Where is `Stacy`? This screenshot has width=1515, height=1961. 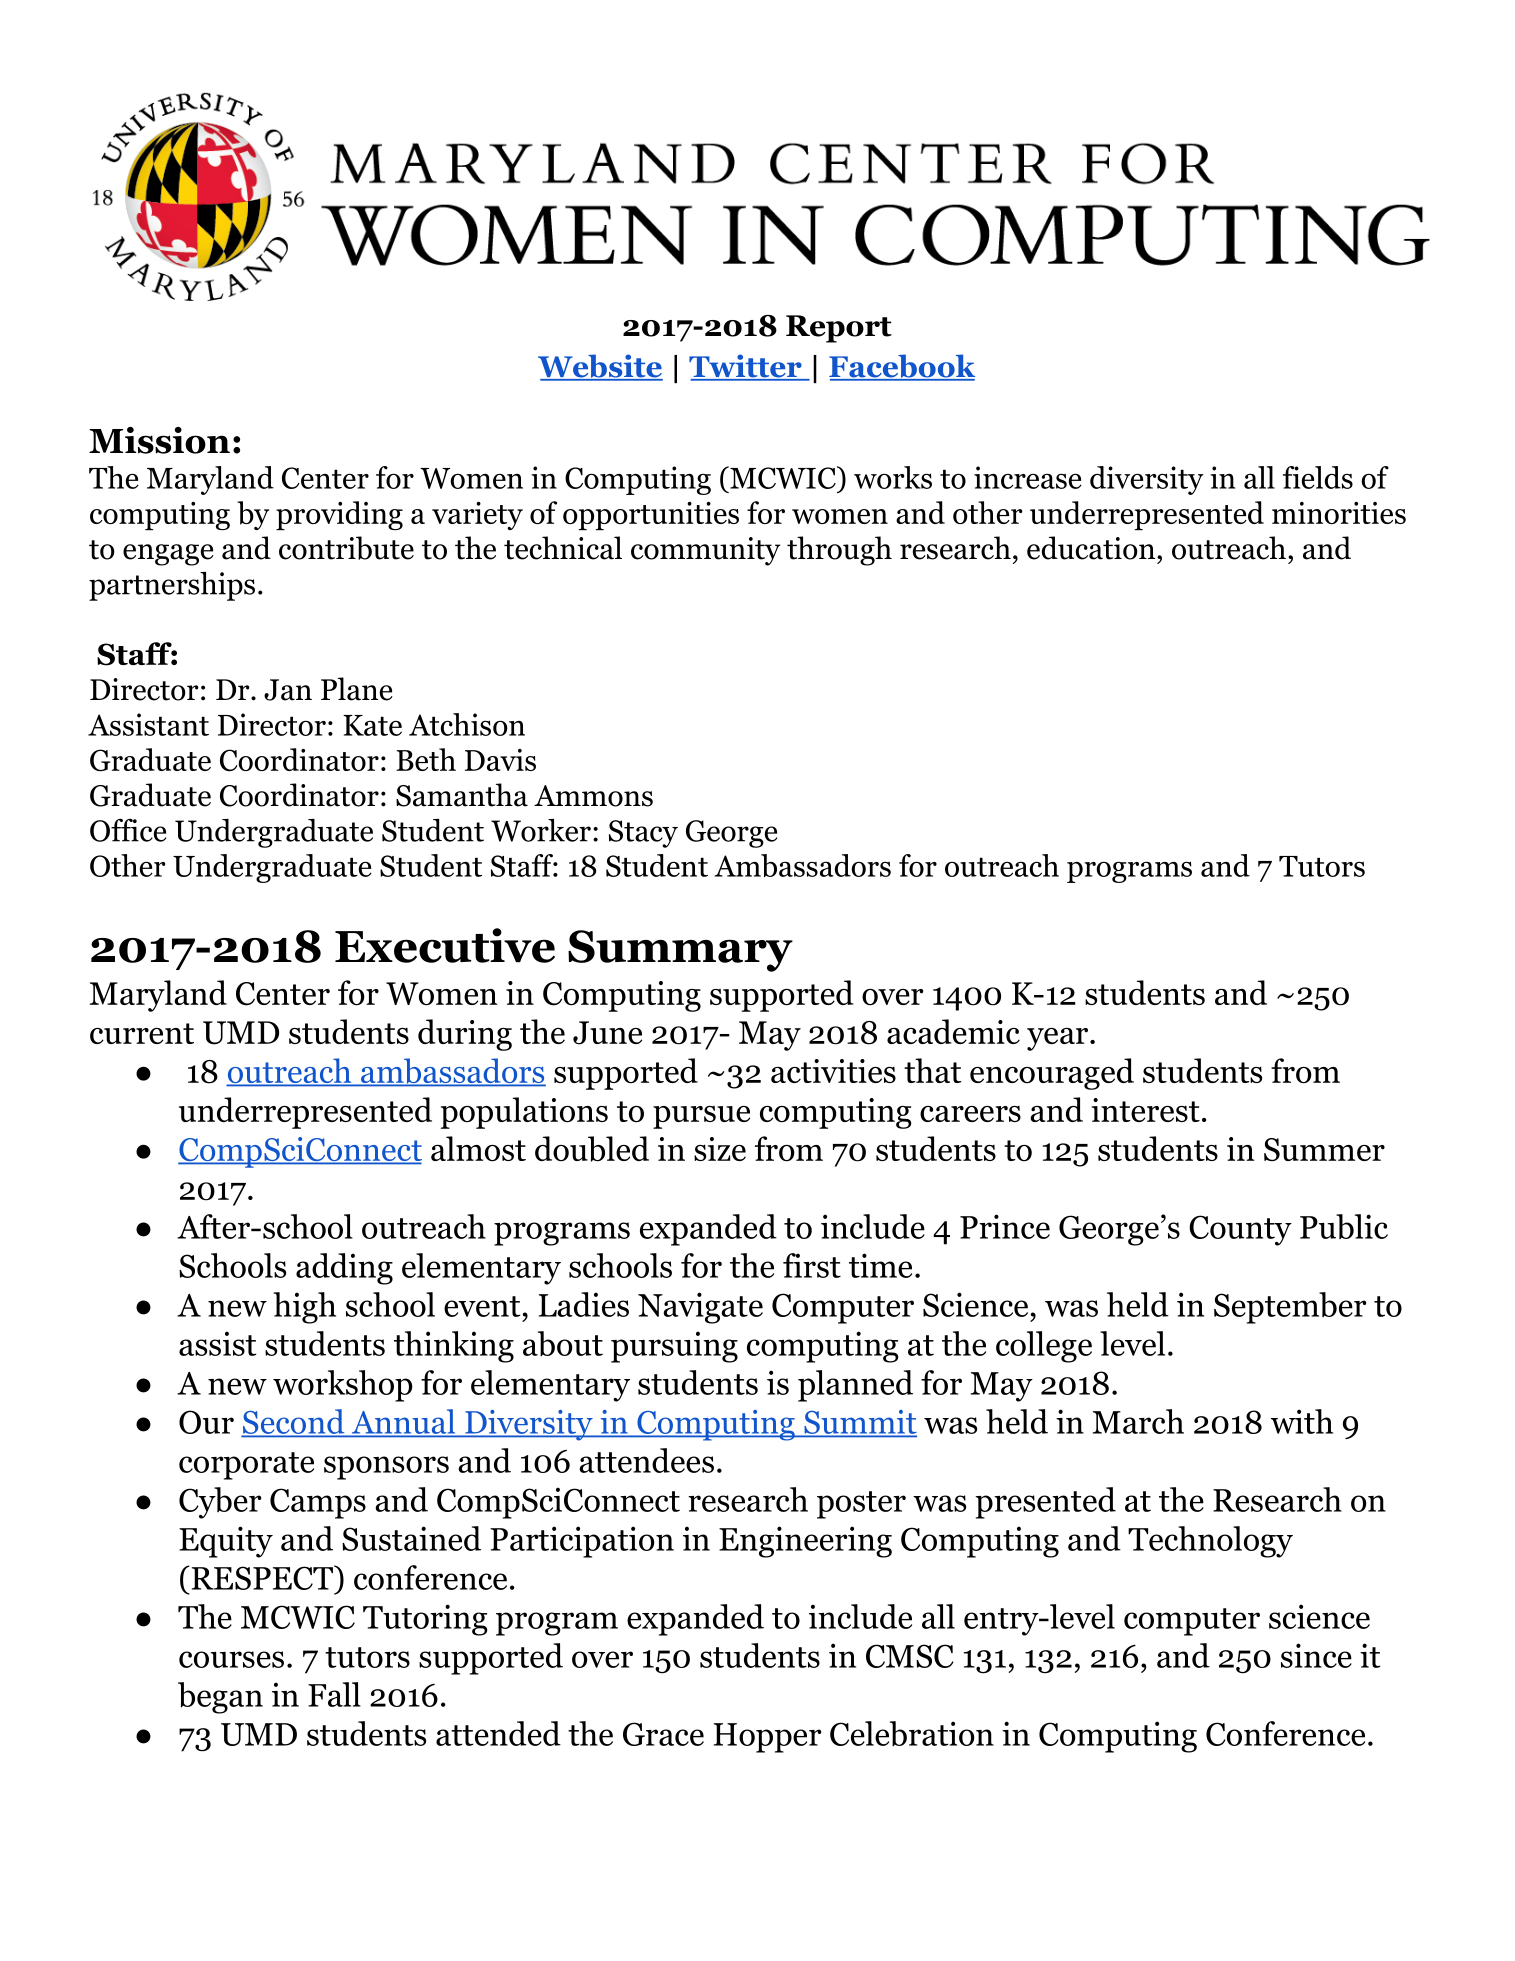 Stacy is located at coordinates (643, 834).
